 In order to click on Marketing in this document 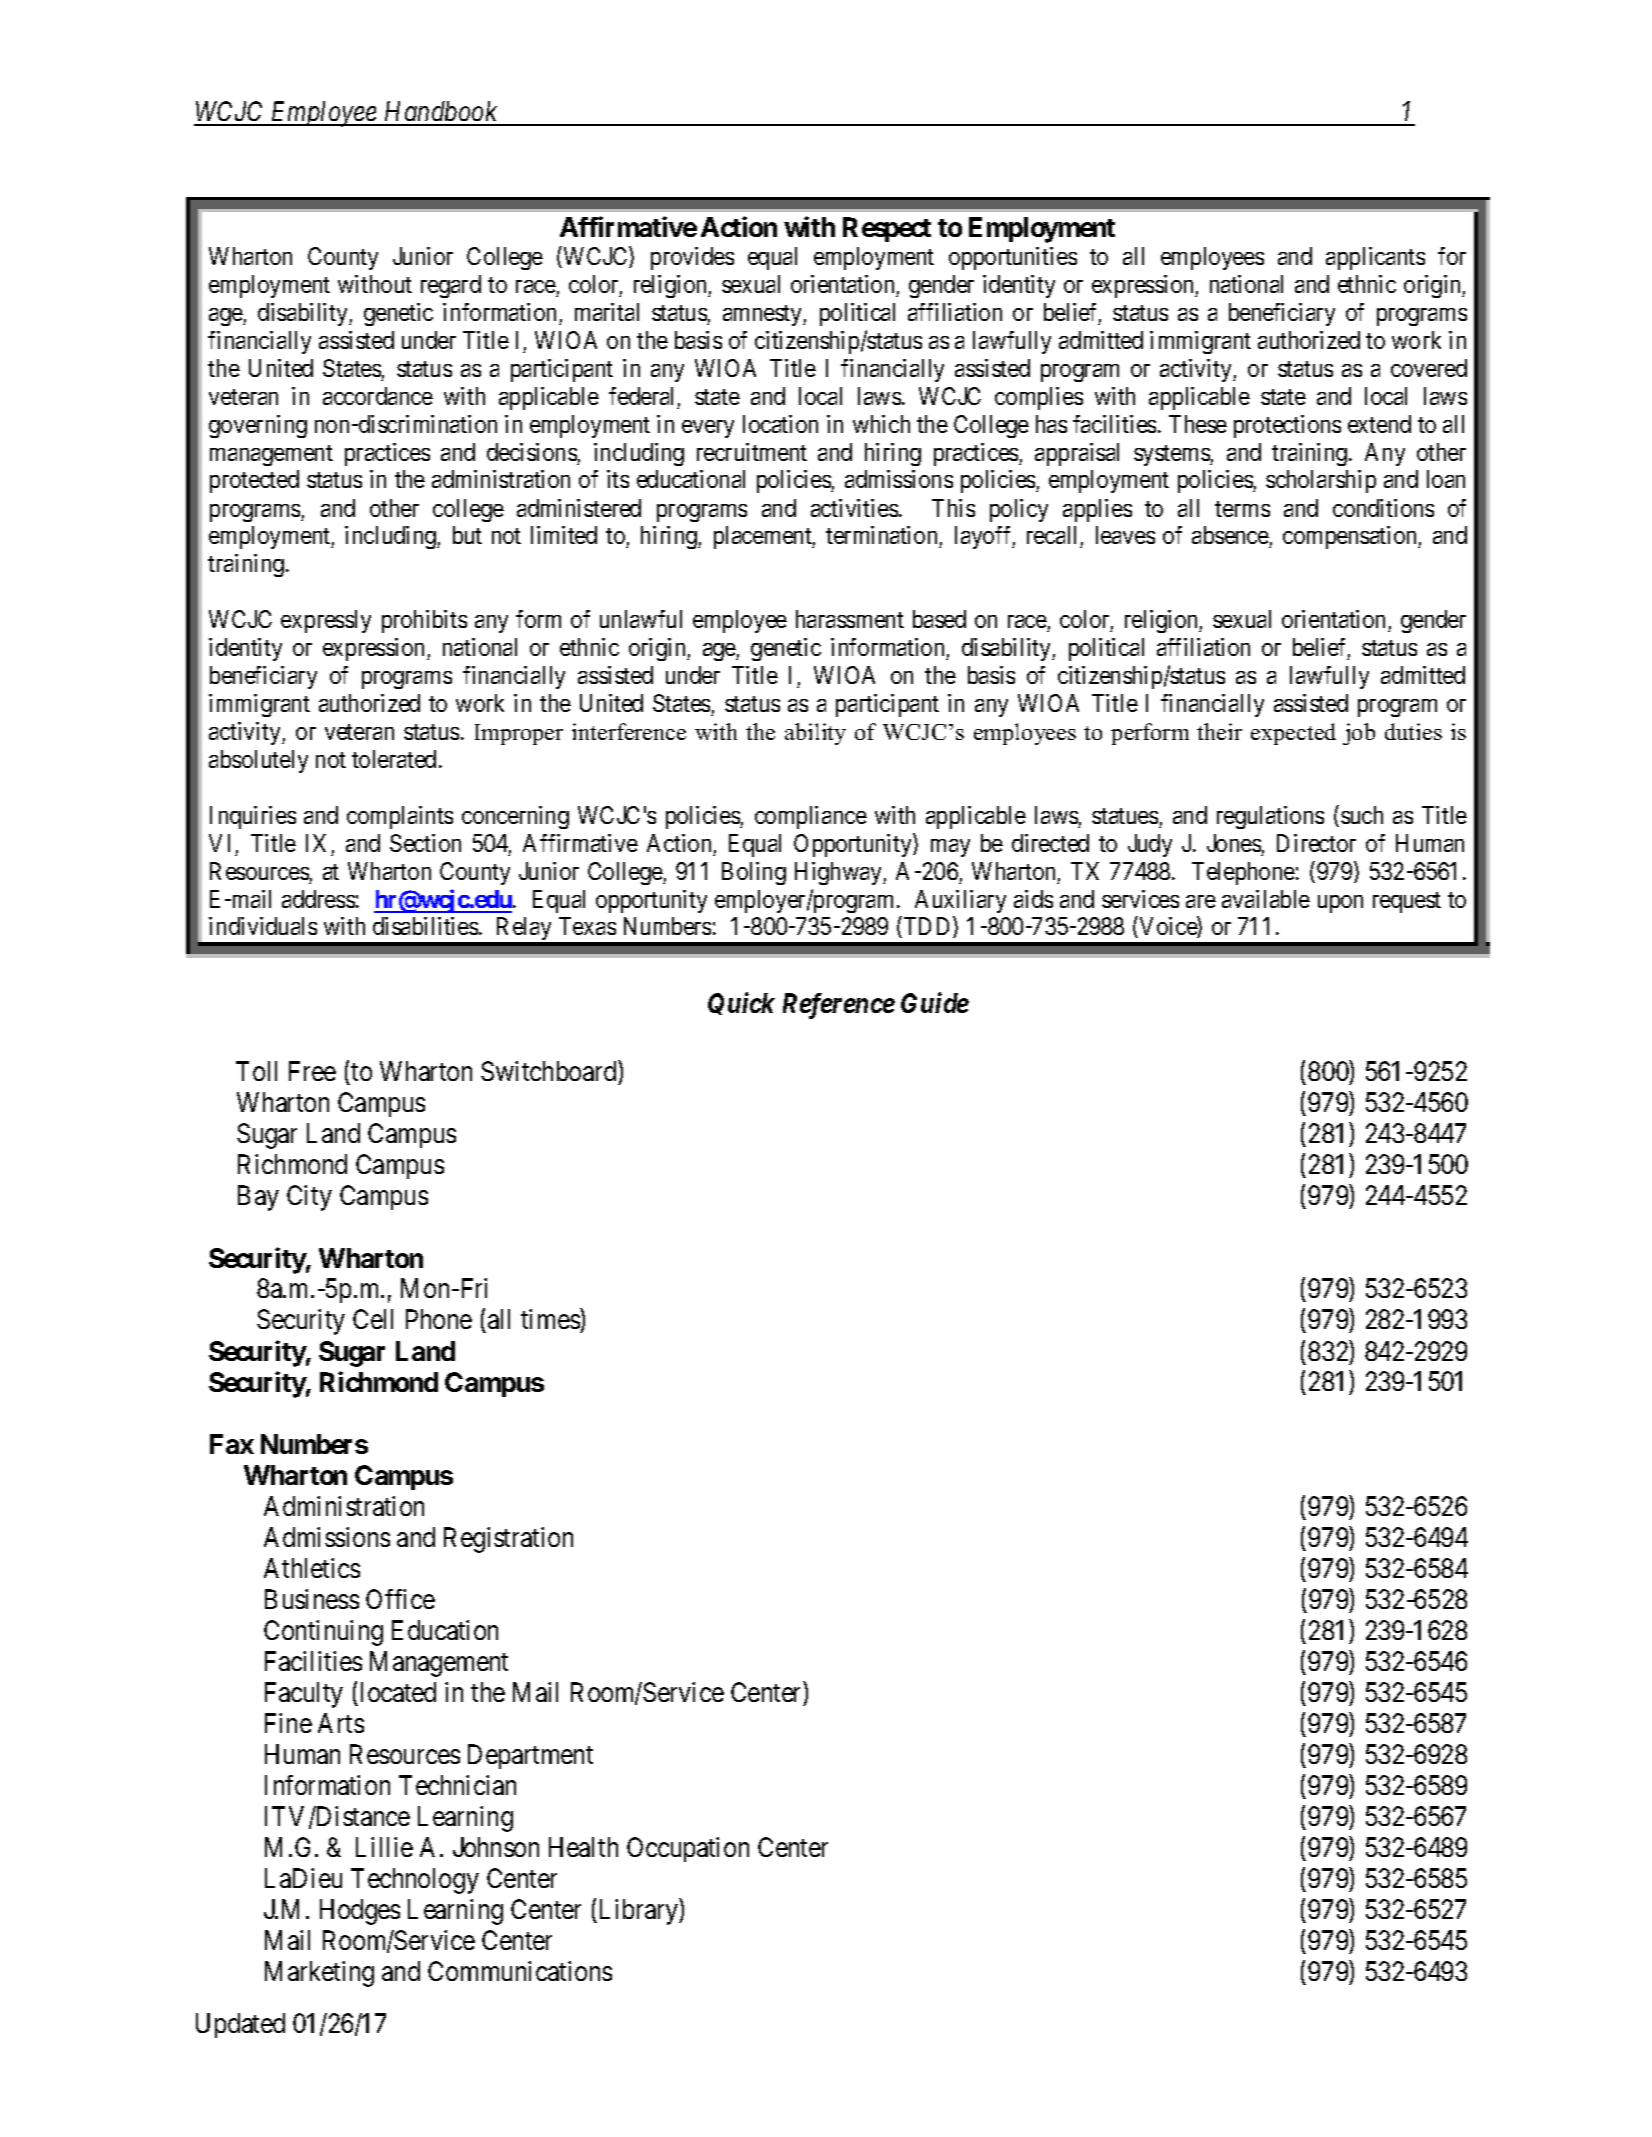, I will do `click(319, 1974)`.
